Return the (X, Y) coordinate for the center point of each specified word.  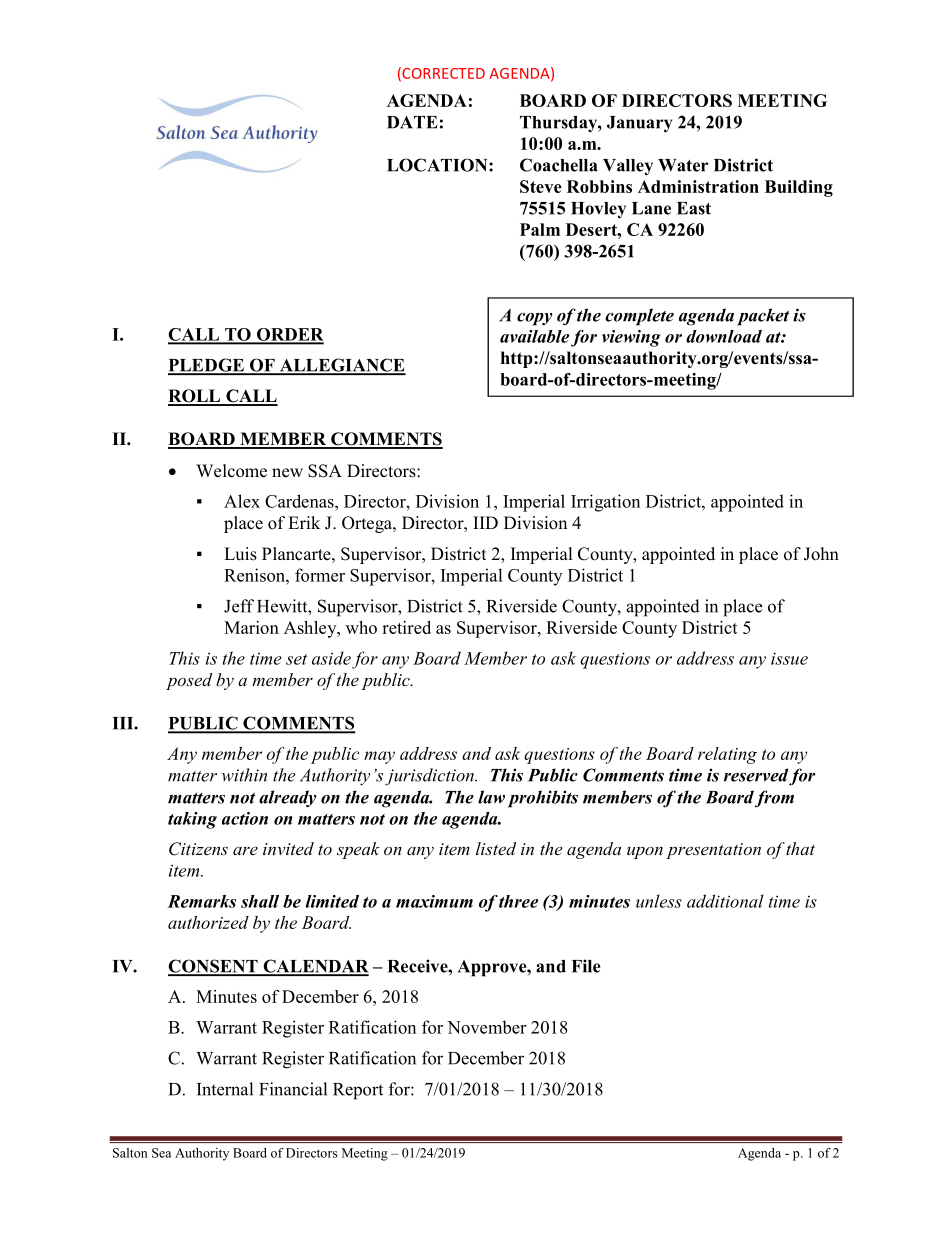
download (724, 336)
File (586, 966)
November (486, 1027)
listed (496, 848)
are (245, 850)
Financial (293, 1089)
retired (406, 627)
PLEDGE (207, 366)
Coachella (559, 165)
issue (789, 658)
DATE (412, 122)
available (534, 336)
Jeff (239, 606)
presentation (713, 851)
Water (683, 165)
